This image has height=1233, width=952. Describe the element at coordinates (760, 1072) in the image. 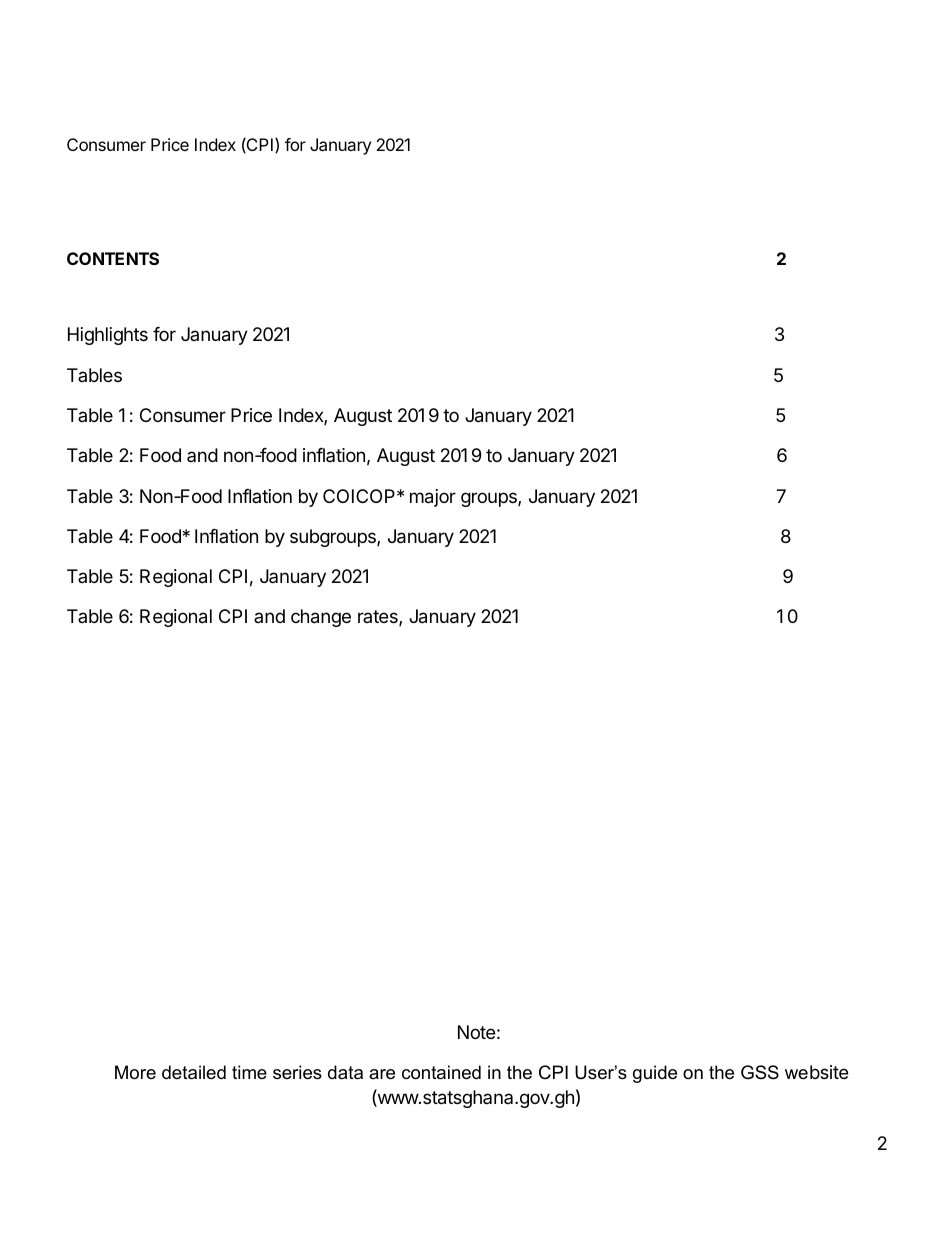

I see `GSS` at that location.
